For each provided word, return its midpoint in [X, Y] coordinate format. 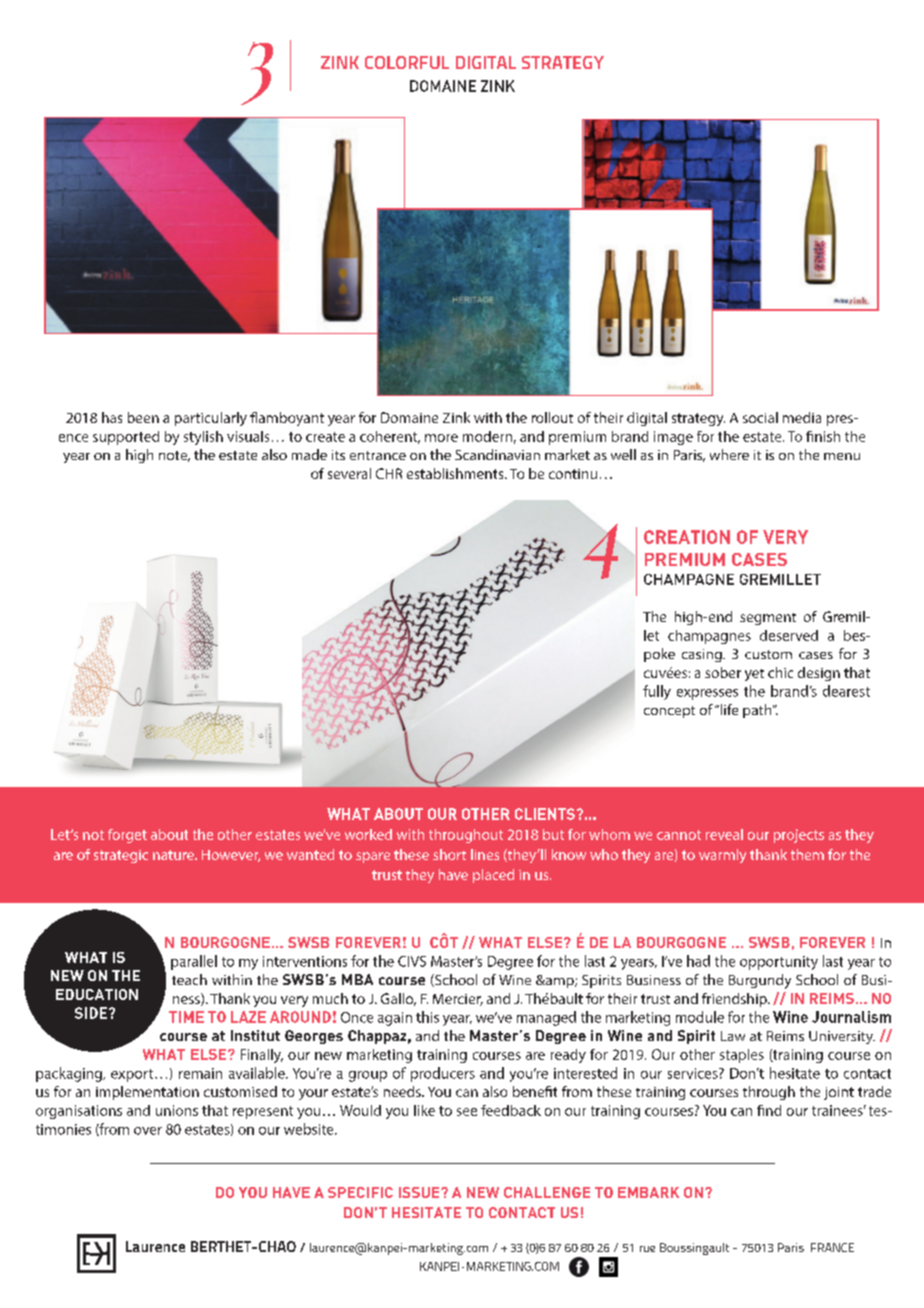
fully [657, 692]
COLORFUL [407, 62]
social [760, 417]
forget [127, 836]
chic [780, 672]
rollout [552, 417]
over [148, 1131]
